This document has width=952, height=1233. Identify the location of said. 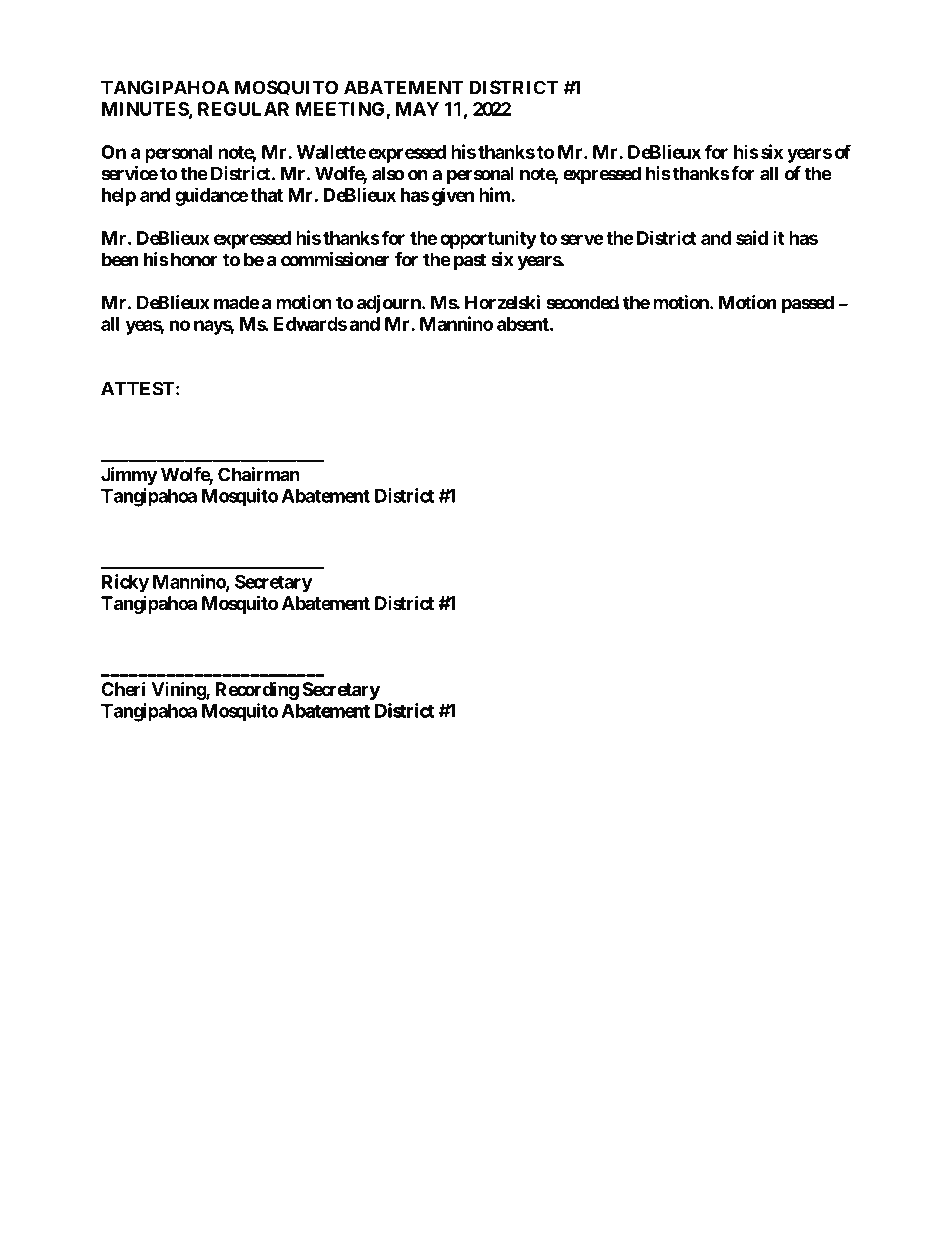
(752, 237).
